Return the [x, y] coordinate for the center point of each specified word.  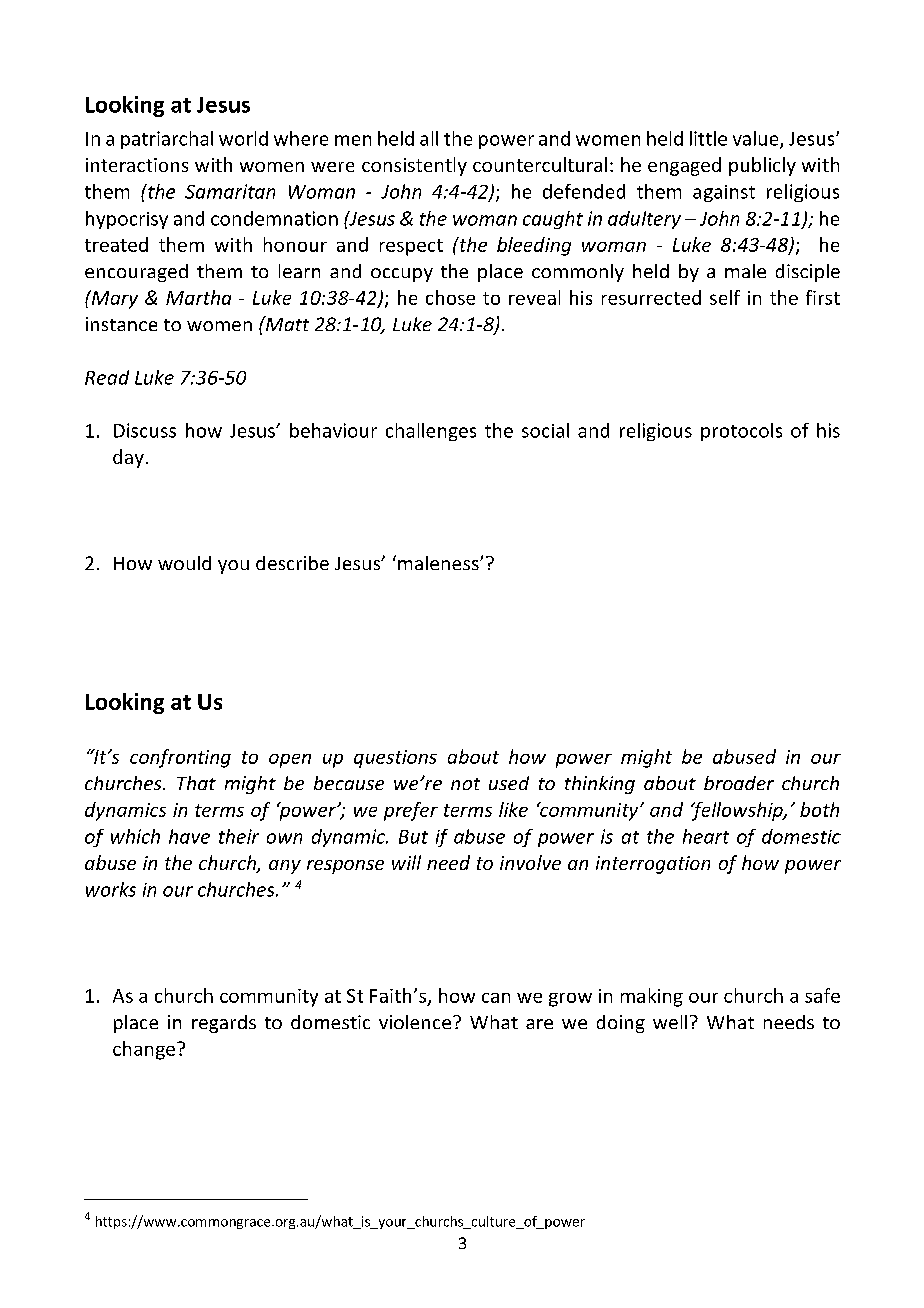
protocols [741, 432]
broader [739, 783]
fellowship [738, 811]
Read [107, 377]
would [184, 563]
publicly [762, 166]
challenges [431, 432]
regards [224, 1024]
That [196, 783]
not [465, 784]
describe [292, 563]
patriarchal [167, 140]
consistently [414, 166]
